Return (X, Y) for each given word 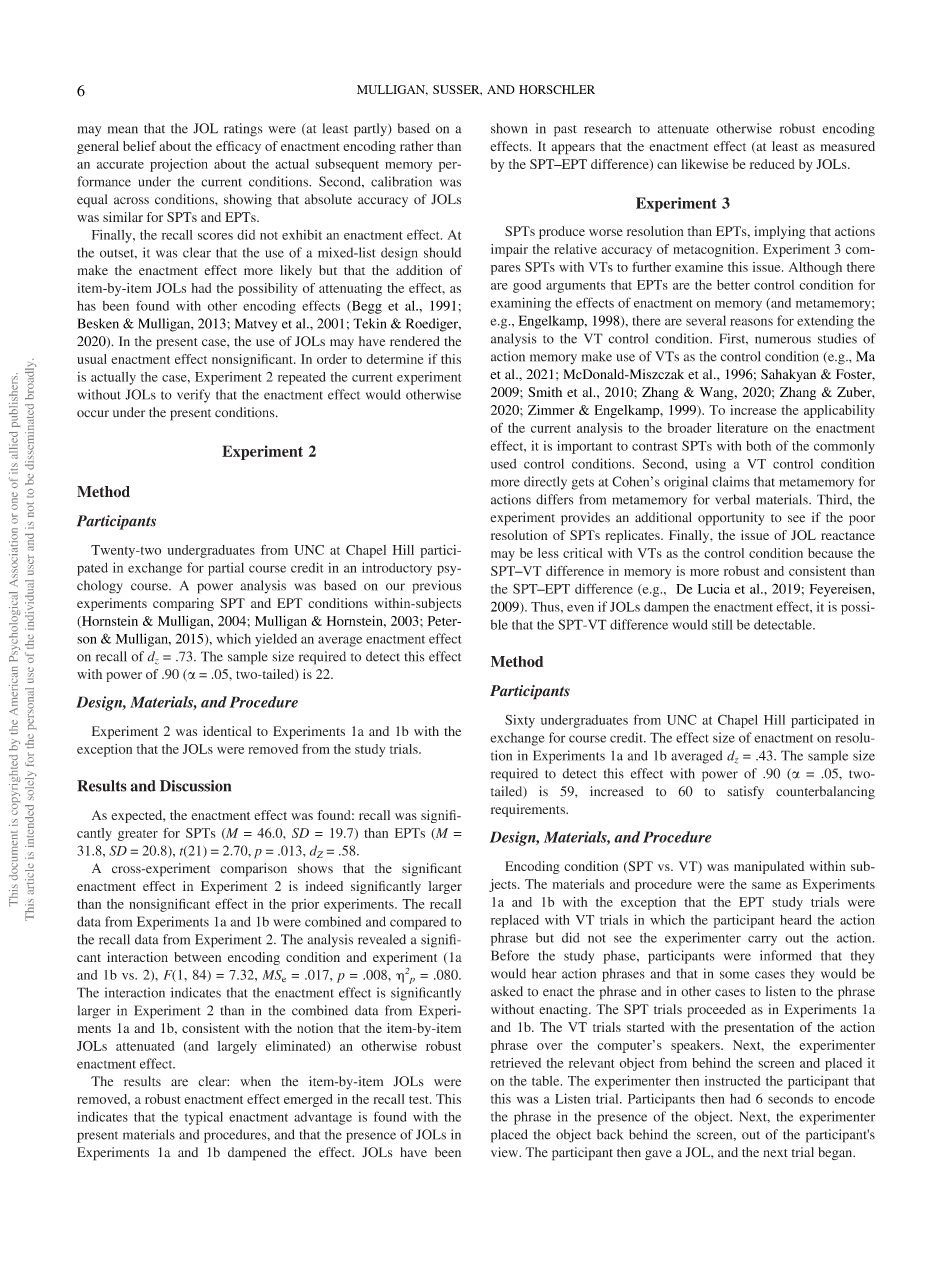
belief (139, 146)
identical (227, 731)
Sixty (520, 721)
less (548, 553)
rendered (415, 341)
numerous (783, 340)
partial (226, 569)
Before (510, 955)
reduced (772, 164)
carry (762, 940)
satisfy (745, 792)
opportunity (731, 519)
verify (193, 396)
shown (509, 128)
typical (204, 1118)
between (197, 957)
